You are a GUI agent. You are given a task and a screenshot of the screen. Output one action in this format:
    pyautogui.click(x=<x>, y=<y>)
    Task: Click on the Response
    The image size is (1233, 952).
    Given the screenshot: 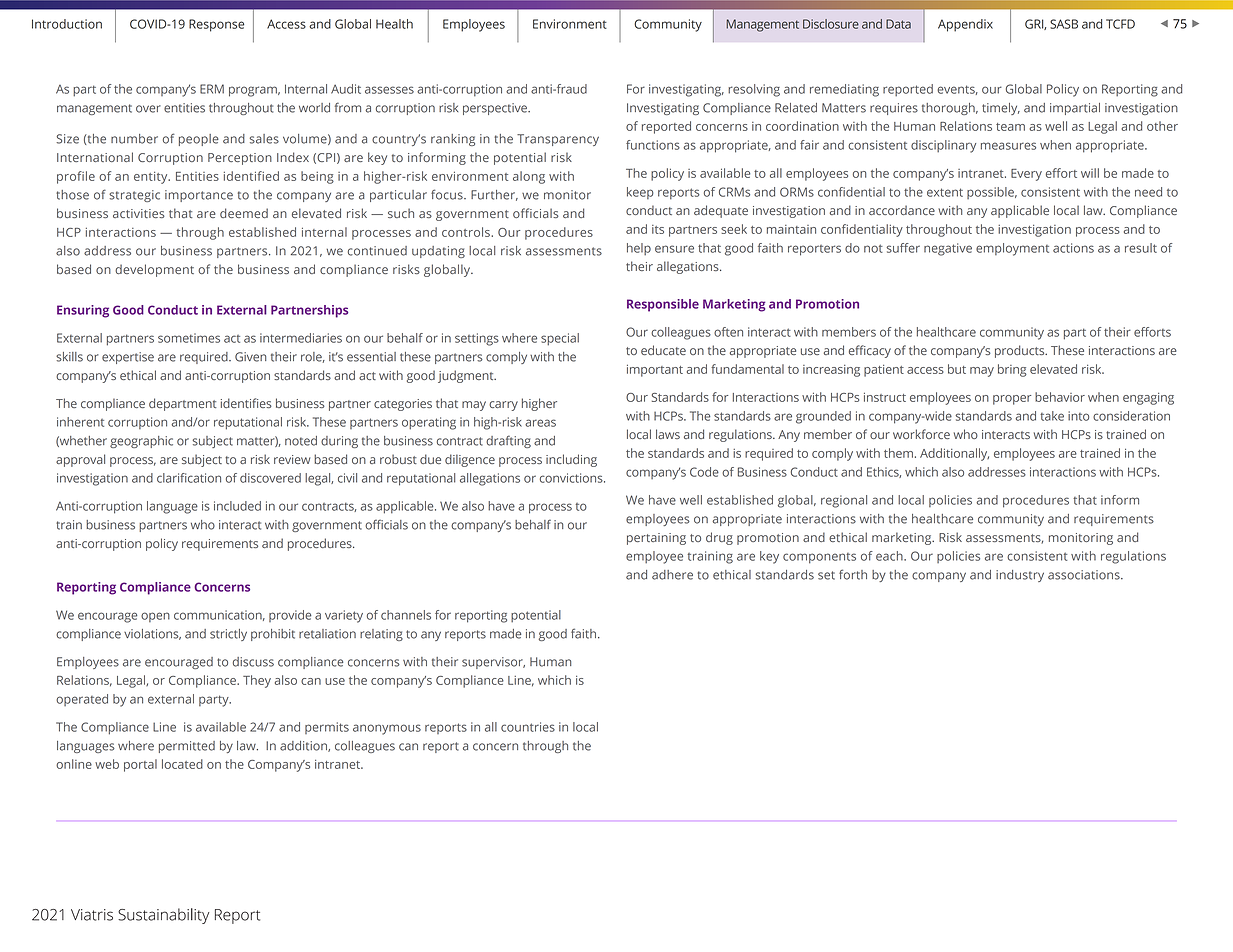 What is the action you would take?
    pyautogui.click(x=216, y=25)
